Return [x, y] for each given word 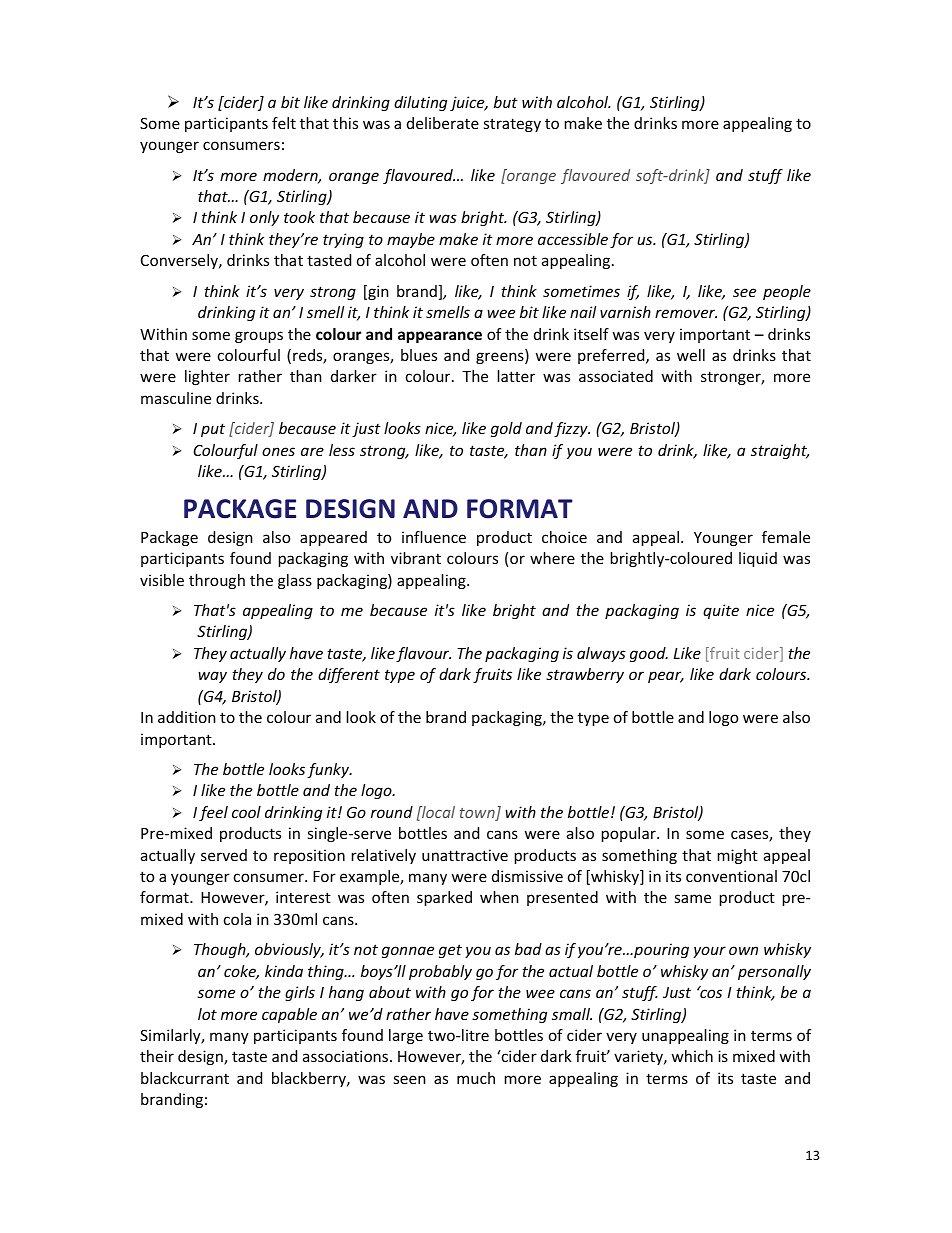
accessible [573, 239]
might [738, 856]
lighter [207, 377]
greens [501, 358]
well [691, 355]
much [476, 1078]
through [217, 581]
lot [207, 1014]
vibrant [416, 558]
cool [246, 812]
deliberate [443, 123]
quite [721, 611]
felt [284, 123]
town [478, 814]
